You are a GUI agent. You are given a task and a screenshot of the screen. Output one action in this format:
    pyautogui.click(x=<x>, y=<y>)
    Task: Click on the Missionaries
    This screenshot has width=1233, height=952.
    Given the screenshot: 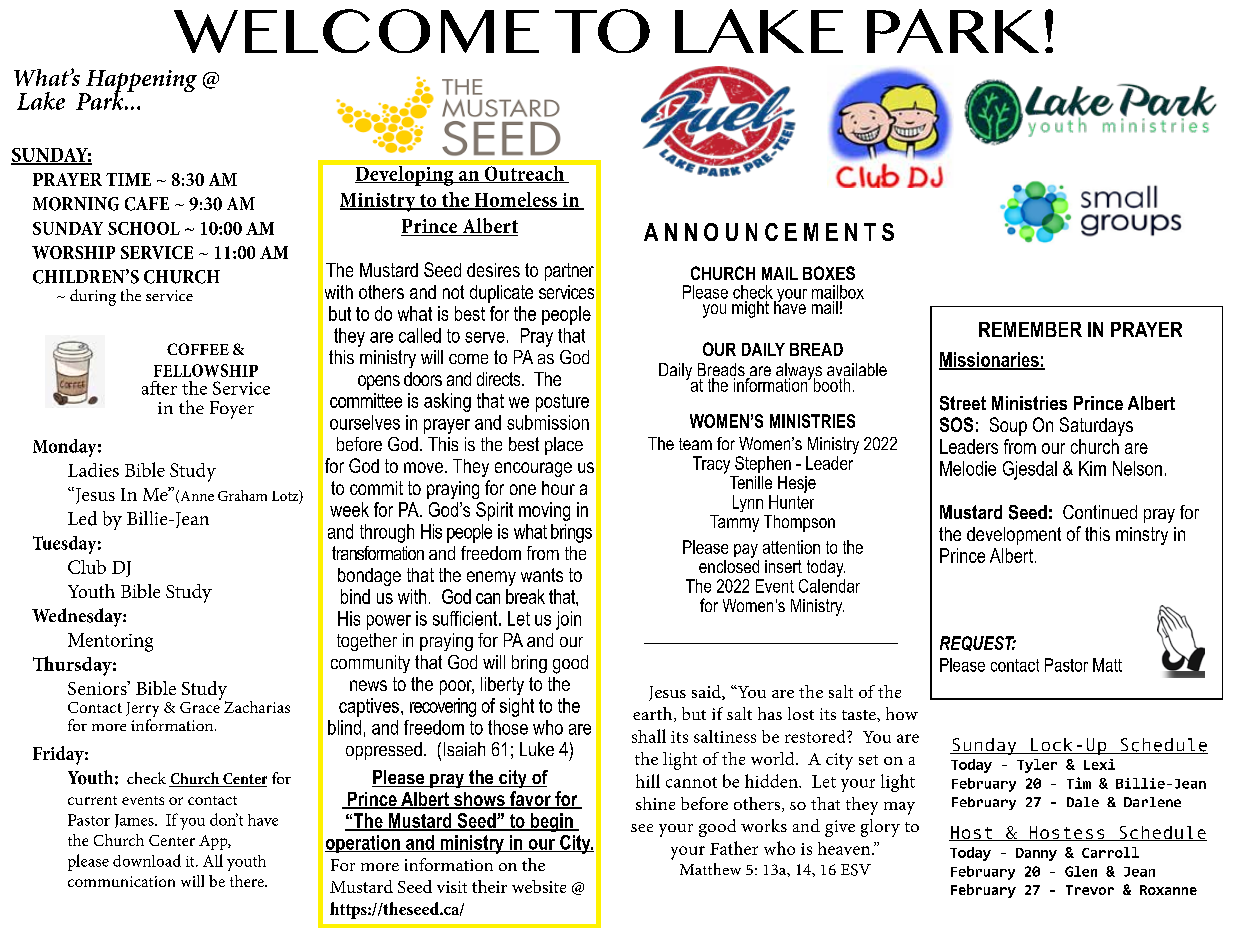 What is the action you would take?
    pyautogui.click(x=990, y=360)
